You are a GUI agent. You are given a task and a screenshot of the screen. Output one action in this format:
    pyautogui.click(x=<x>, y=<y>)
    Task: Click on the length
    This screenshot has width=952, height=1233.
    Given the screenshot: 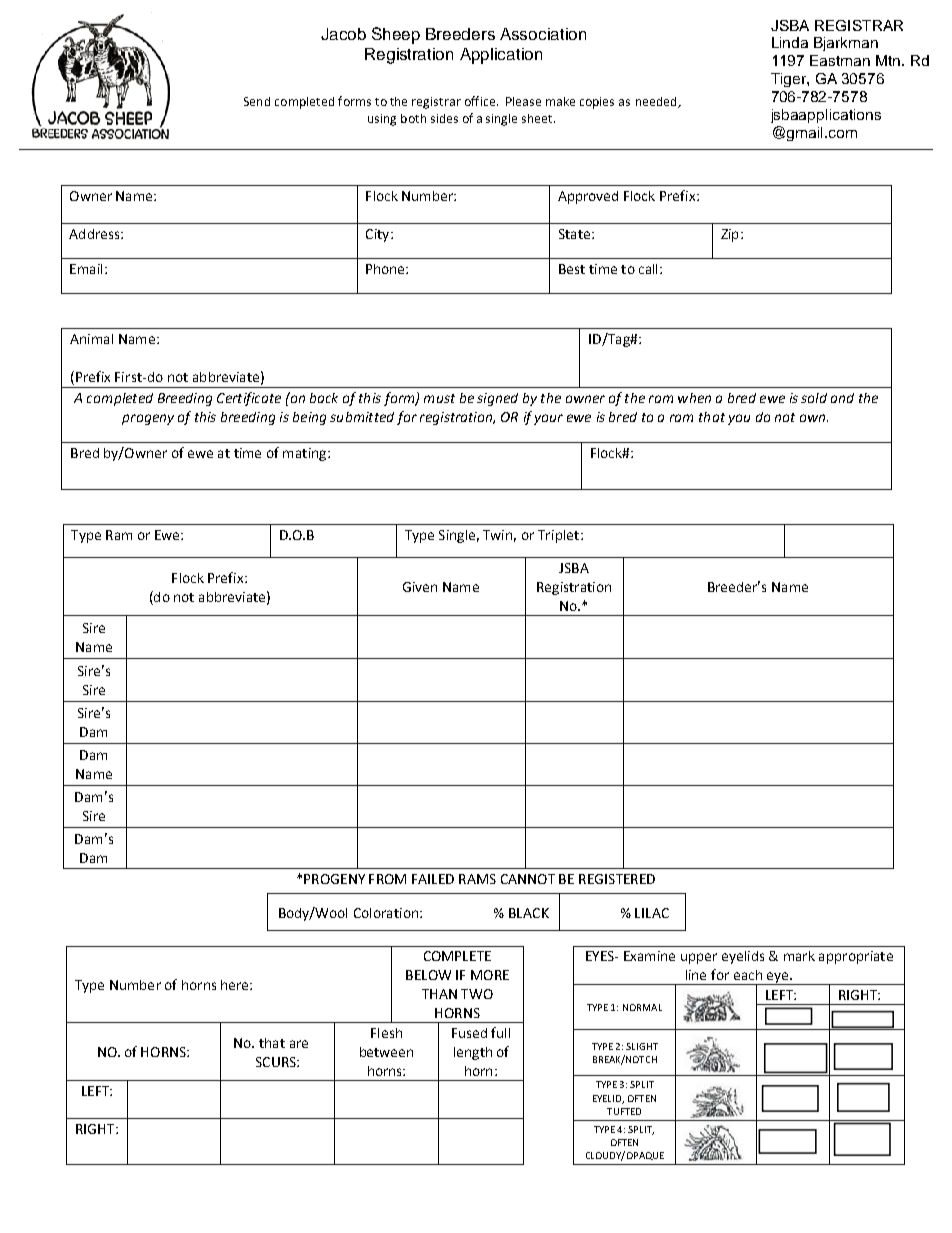 What is the action you would take?
    pyautogui.click(x=473, y=1053)
